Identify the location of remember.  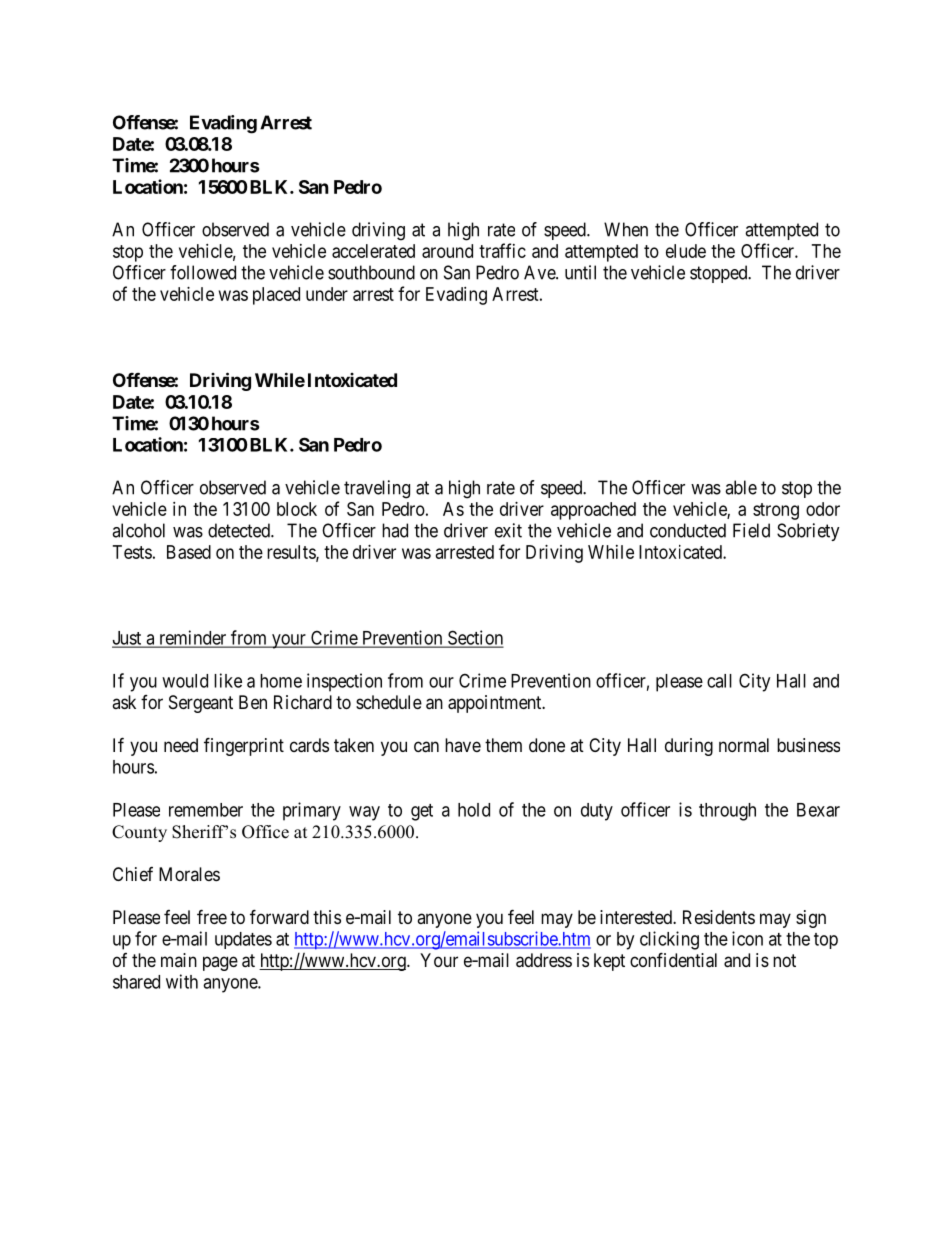
(206, 810).
